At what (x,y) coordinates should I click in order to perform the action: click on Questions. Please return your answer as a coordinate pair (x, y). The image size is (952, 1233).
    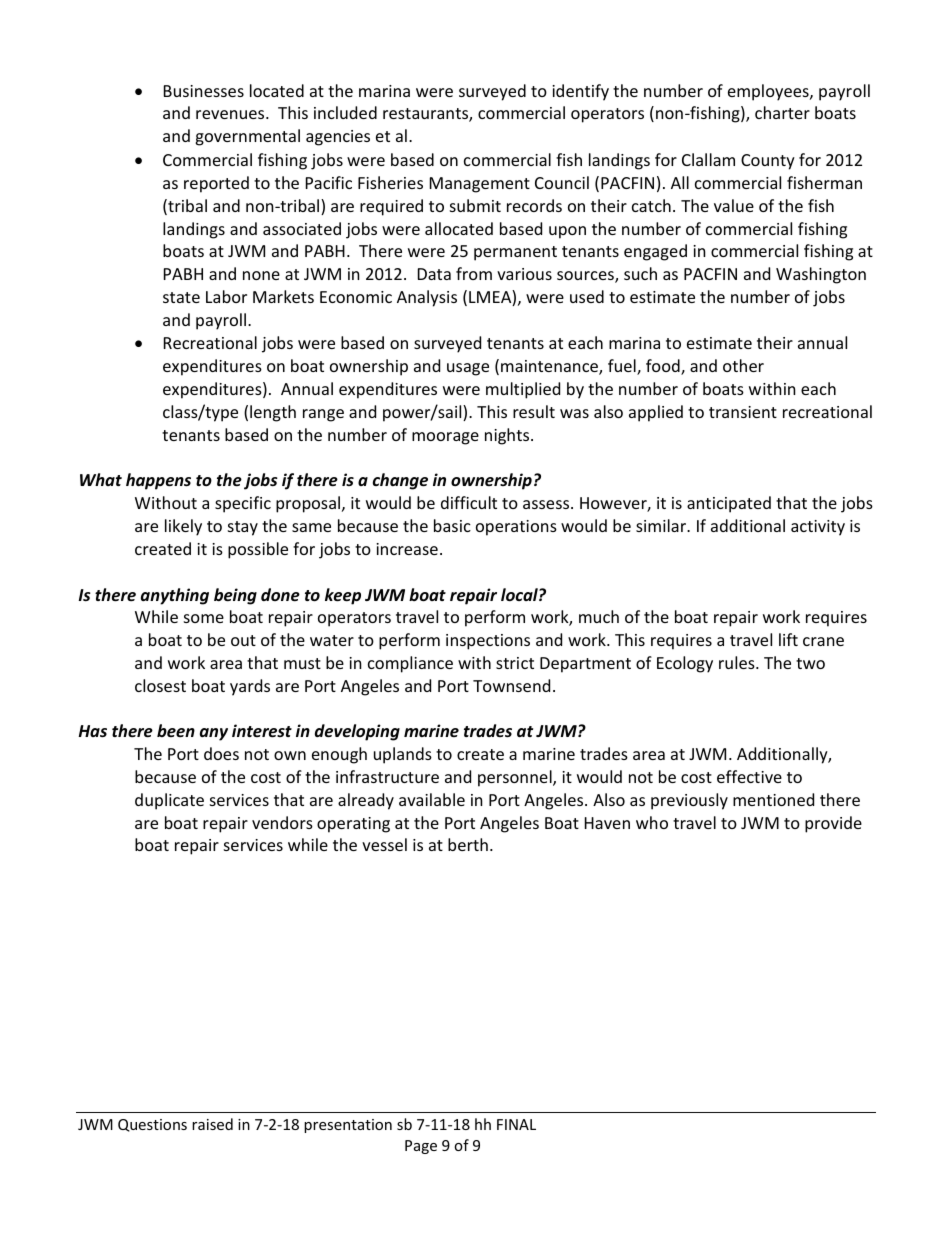
    Looking at the image, I should click on (152, 1125).
